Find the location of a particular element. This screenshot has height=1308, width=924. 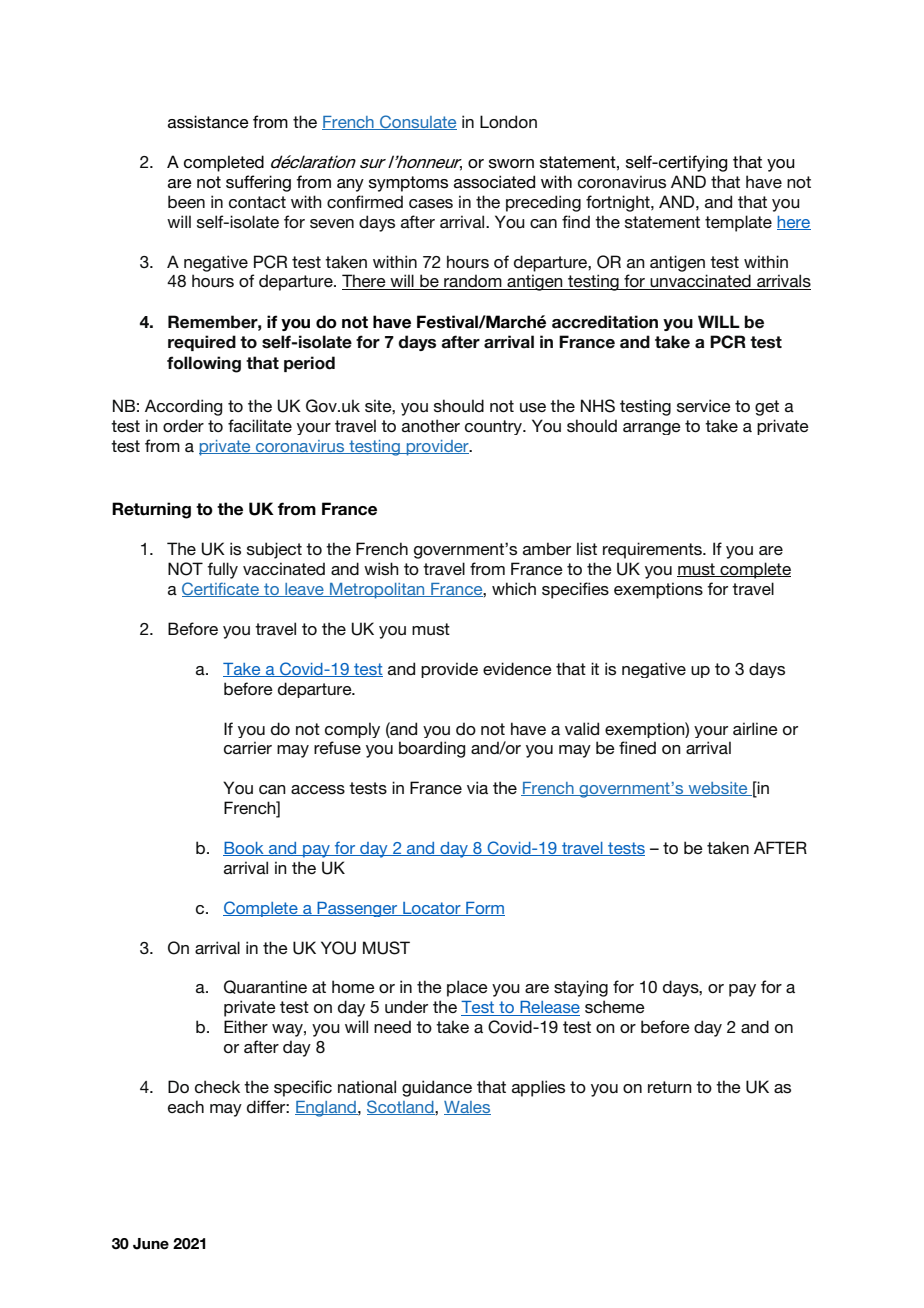

applies is located at coordinates (538, 1088).
